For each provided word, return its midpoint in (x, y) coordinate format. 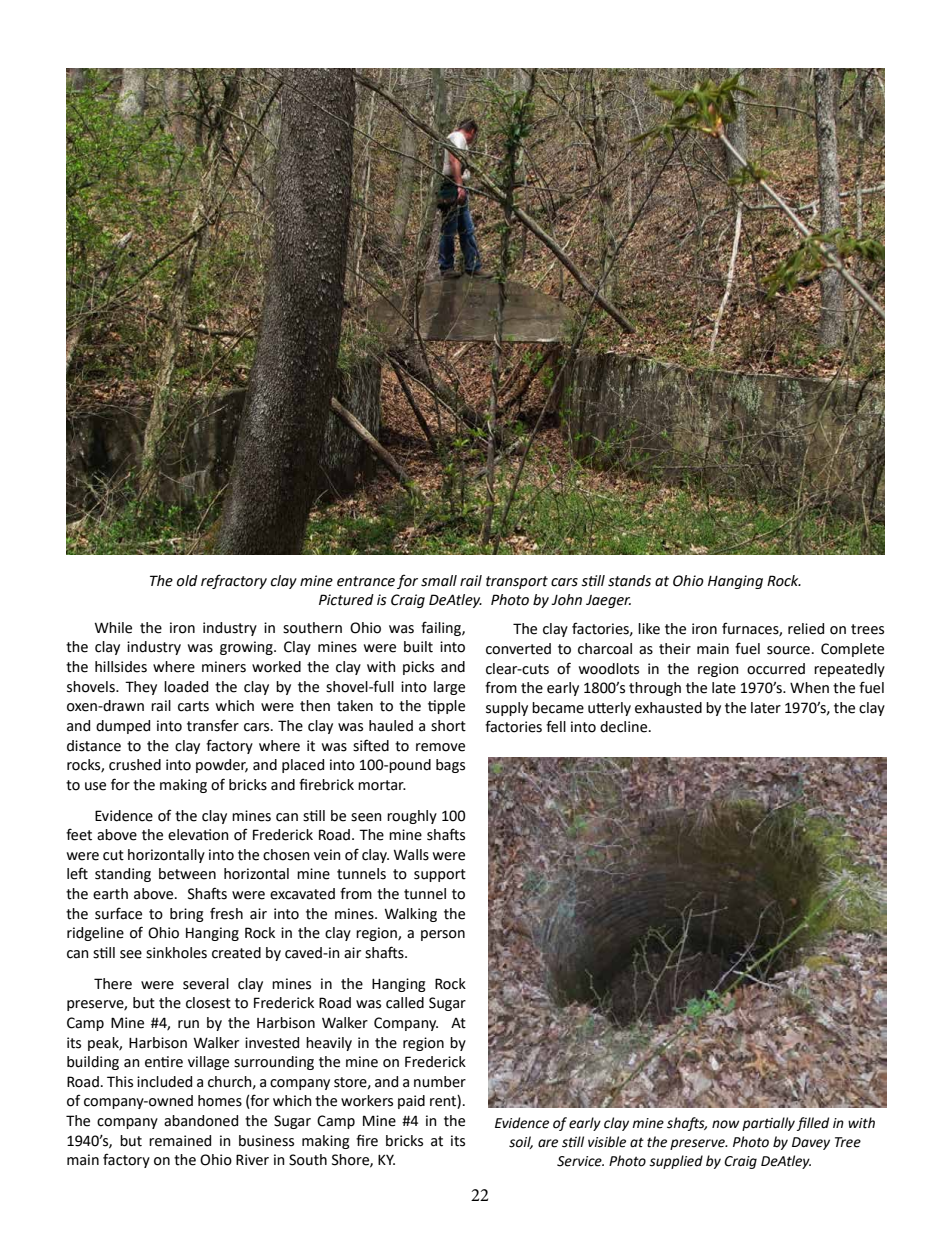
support (440, 875)
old (187, 581)
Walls (411, 855)
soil (521, 1142)
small (439, 581)
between (187, 874)
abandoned (201, 1121)
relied (806, 629)
